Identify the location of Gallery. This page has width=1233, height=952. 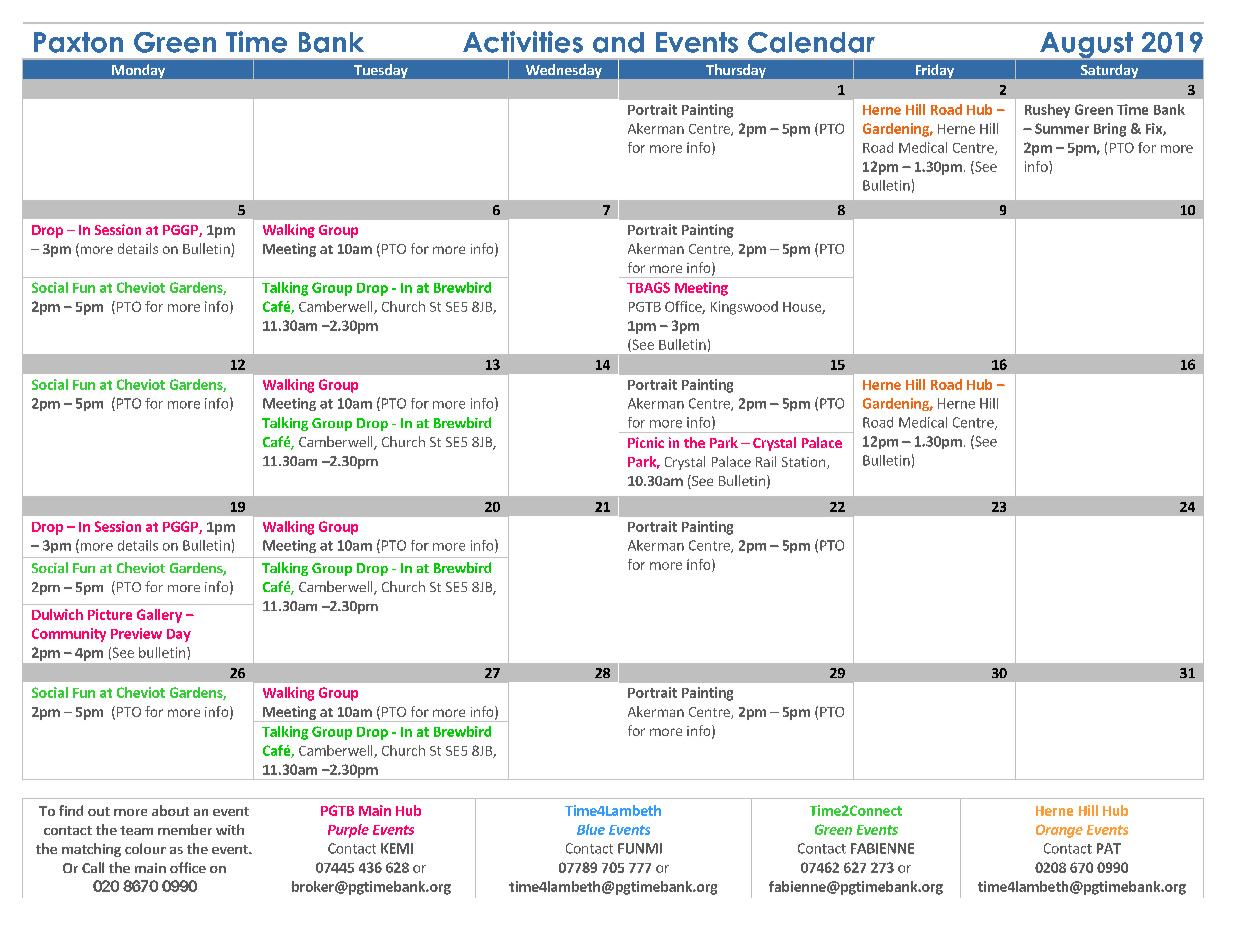
(159, 616).
